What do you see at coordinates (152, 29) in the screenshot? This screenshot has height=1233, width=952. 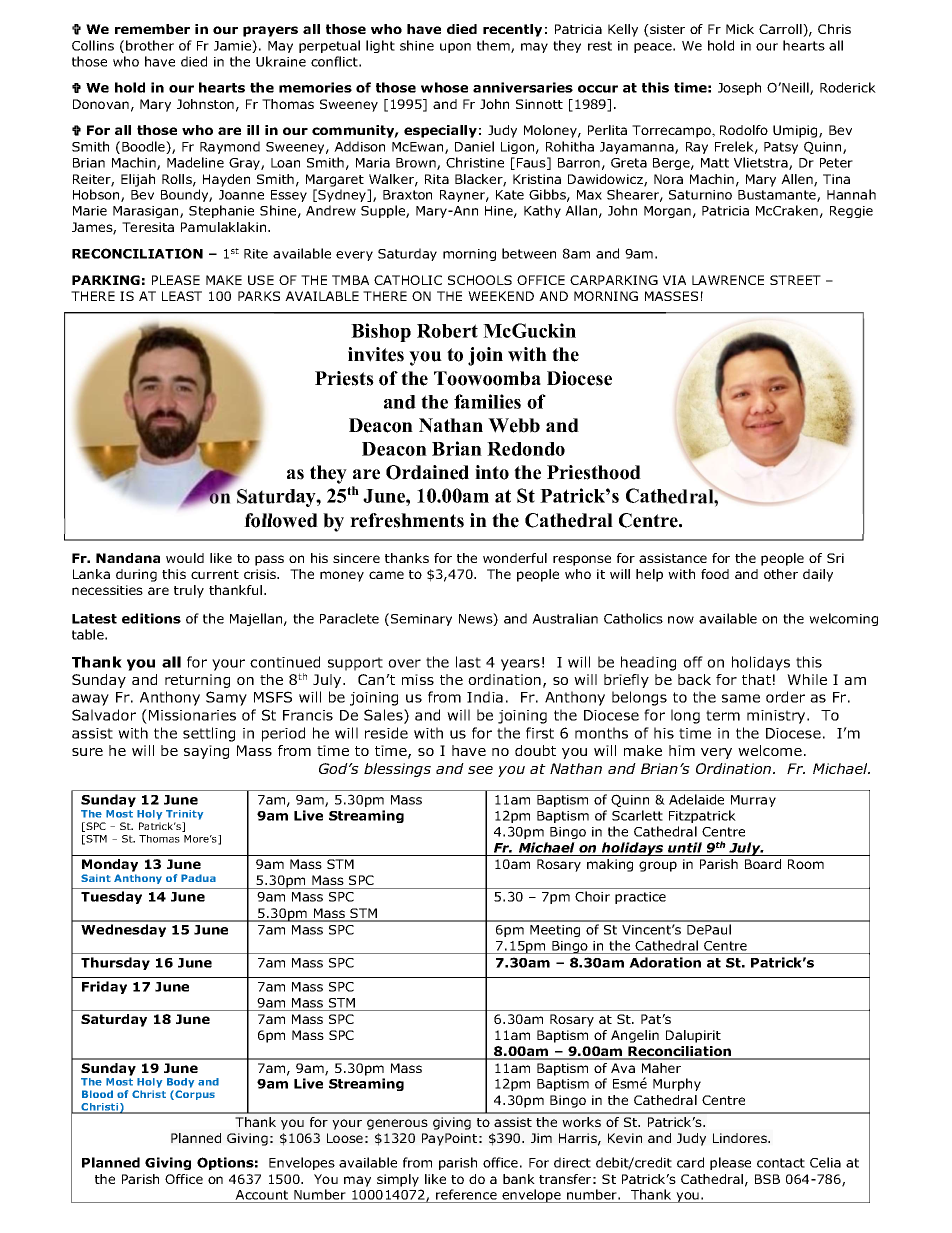 I see `remember` at bounding box center [152, 29].
